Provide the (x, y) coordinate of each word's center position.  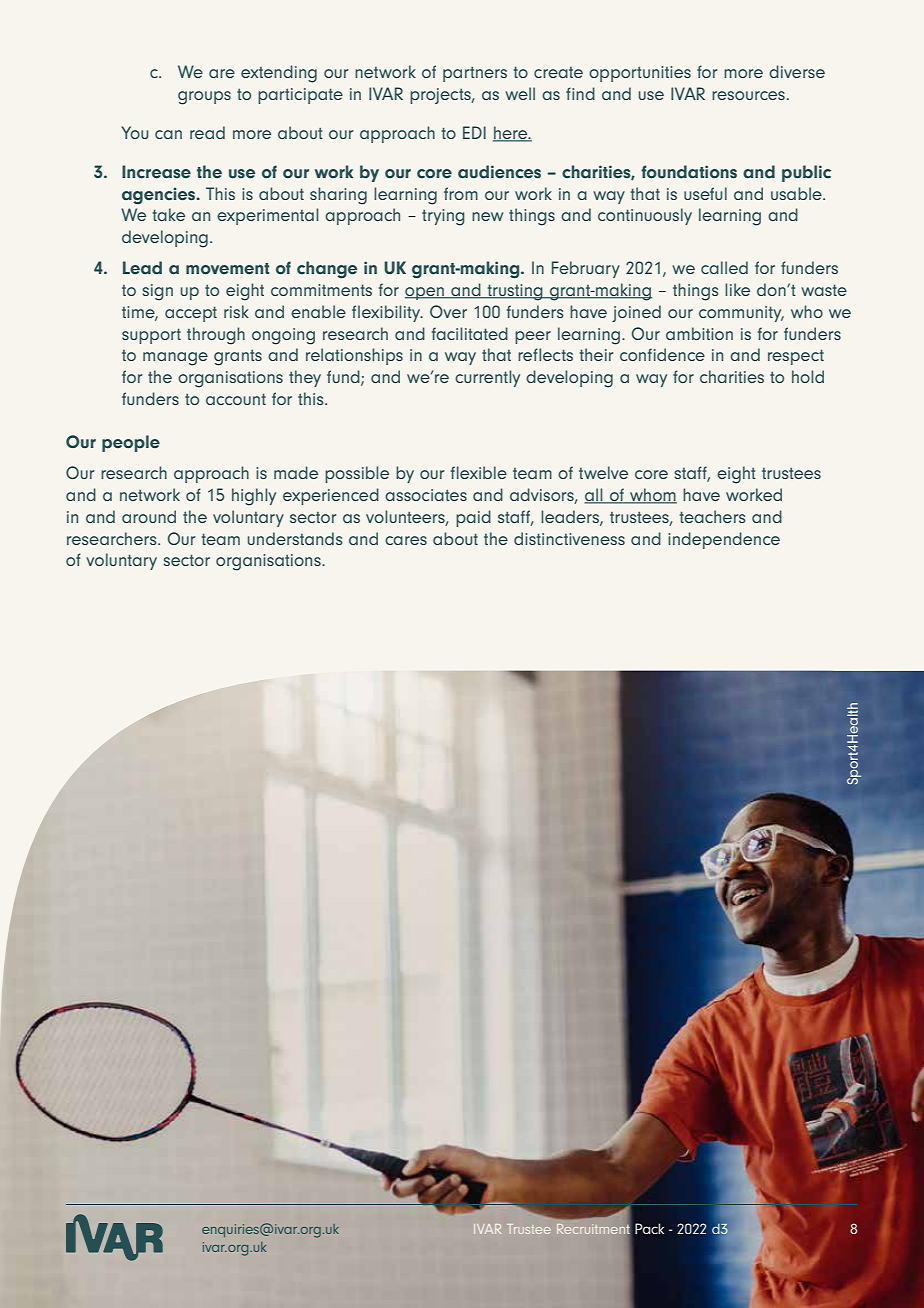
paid (473, 518)
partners (475, 74)
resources (748, 95)
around (149, 516)
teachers (713, 516)
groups (204, 98)
